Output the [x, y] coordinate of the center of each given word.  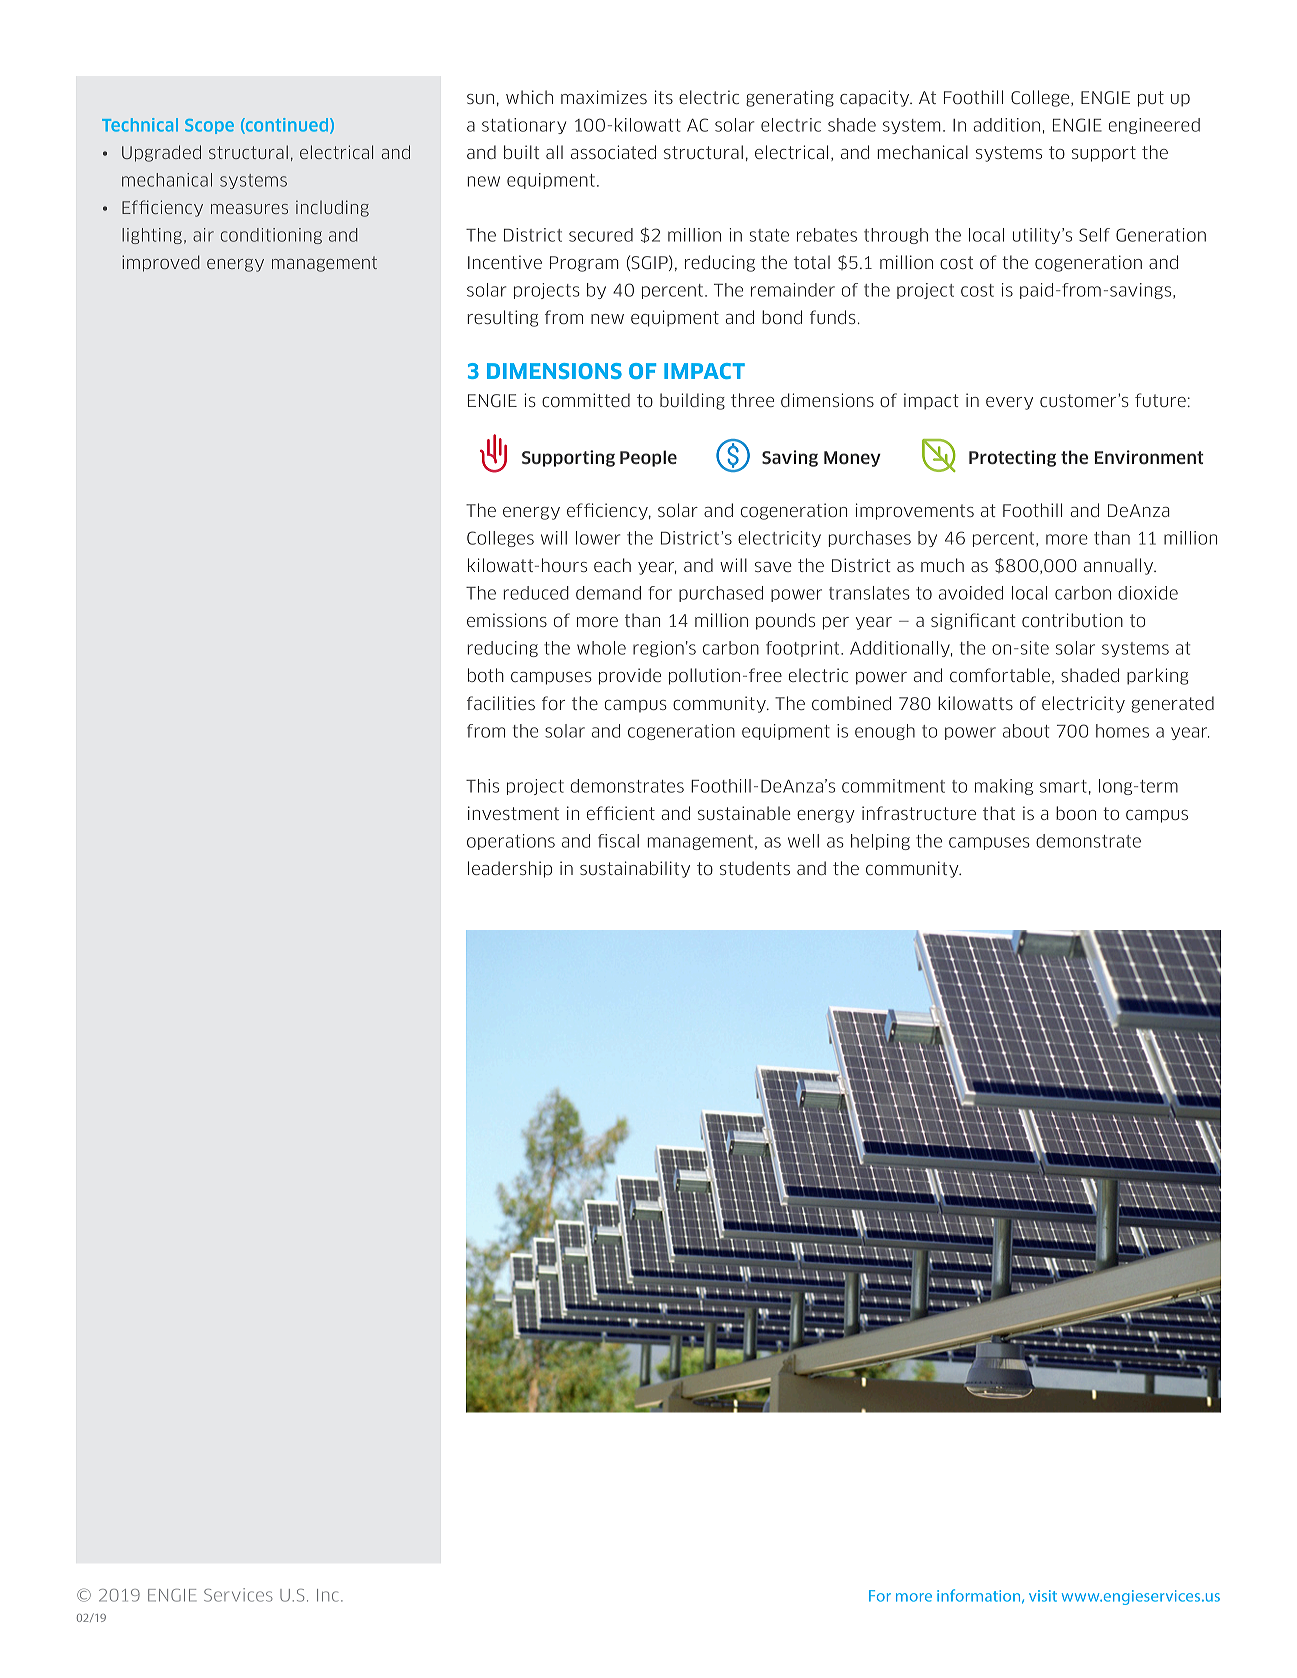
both [486, 675]
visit [1043, 1596]
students [755, 868]
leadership [510, 869]
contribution [1072, 620]
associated [613, 152]
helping [880, 842]
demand [608, 593]
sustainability [635, 869]
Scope [209, 126]
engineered [1154, 126]
